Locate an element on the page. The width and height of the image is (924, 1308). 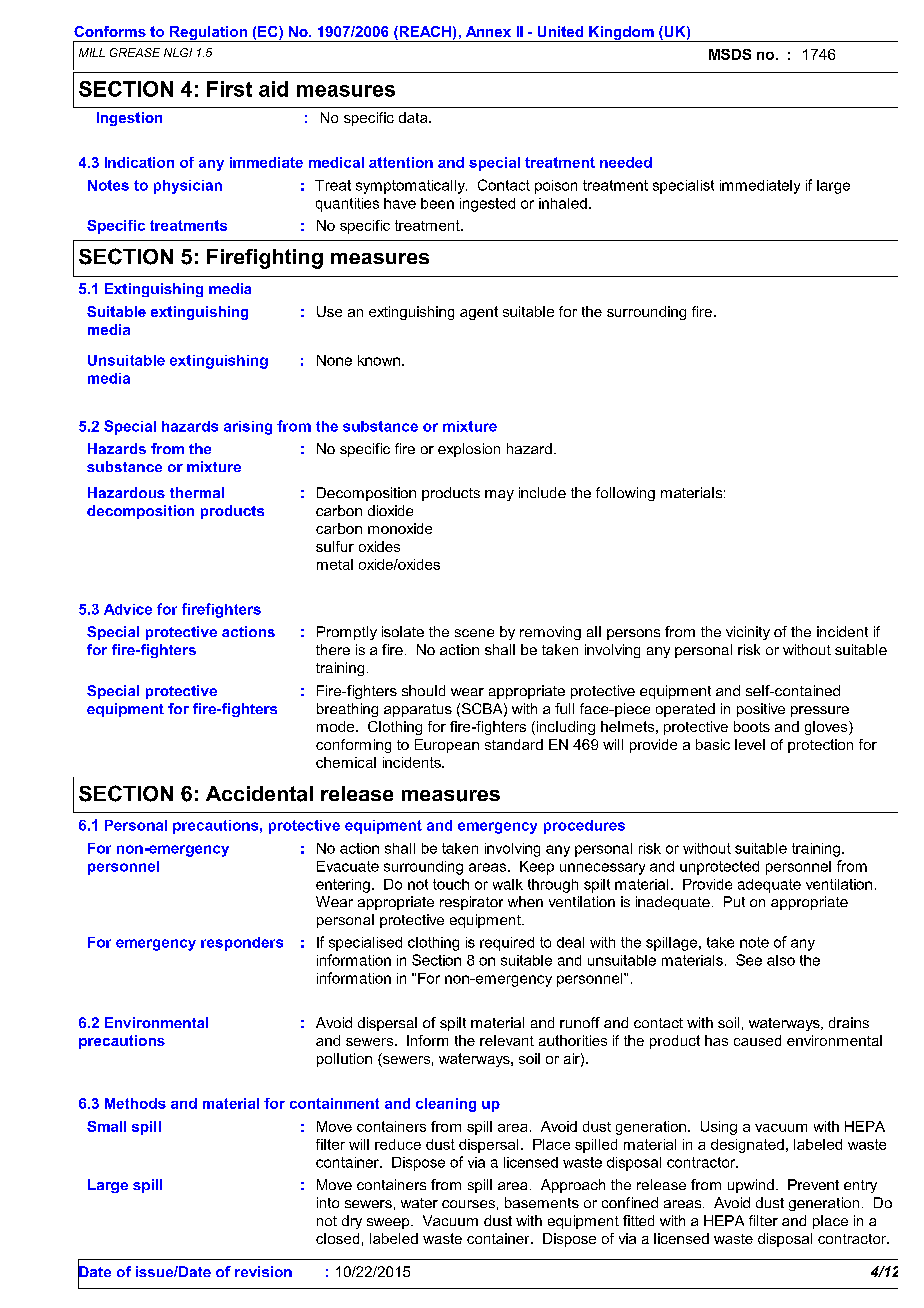
courses is located at coordinates (468, 1204).
